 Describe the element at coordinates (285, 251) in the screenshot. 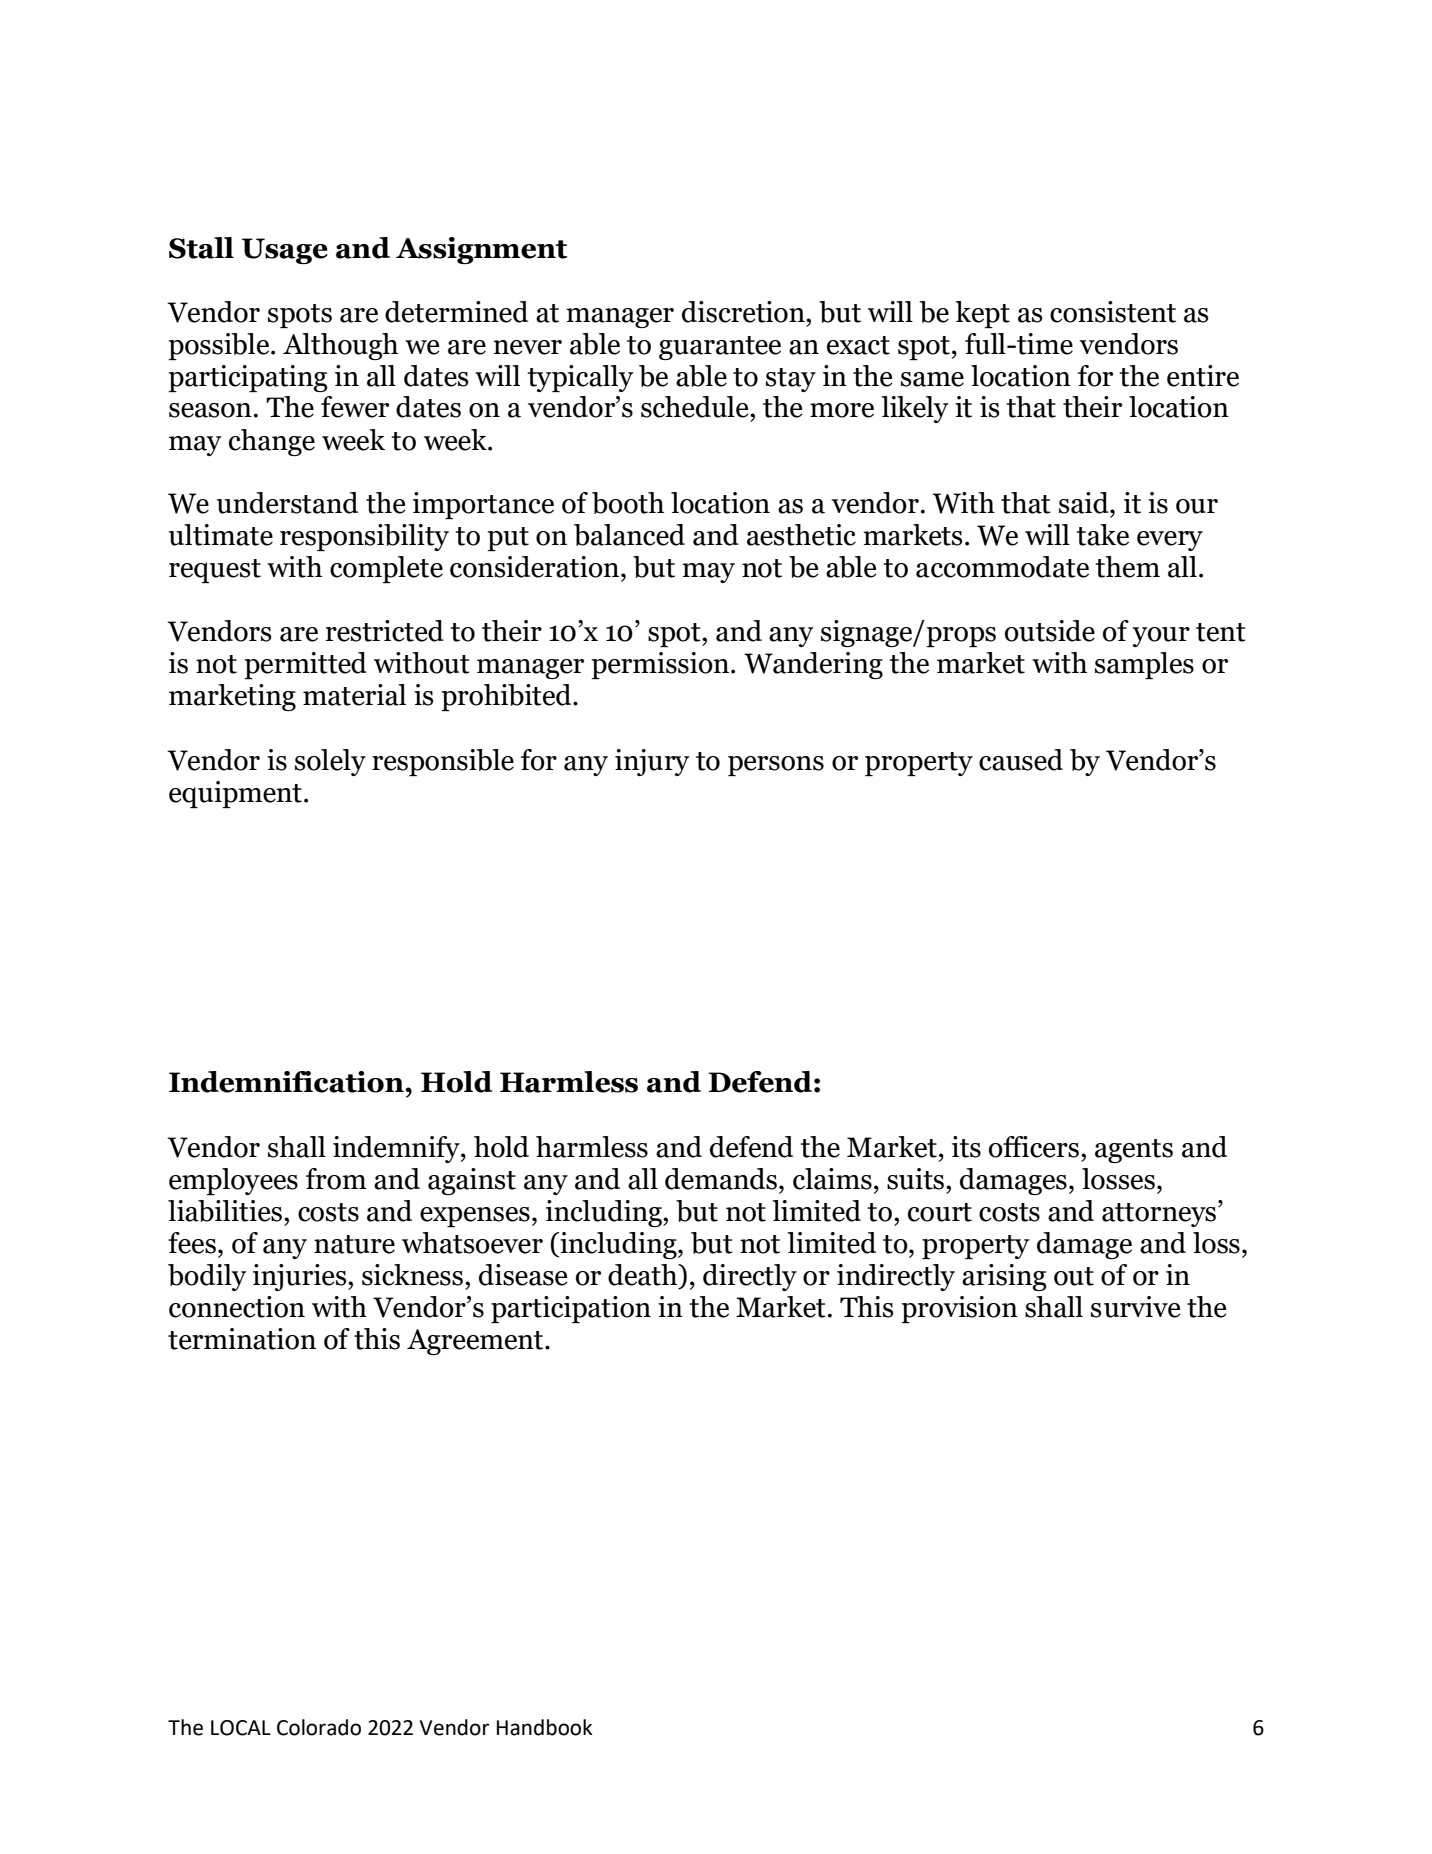

I see `Usage` at that location.
